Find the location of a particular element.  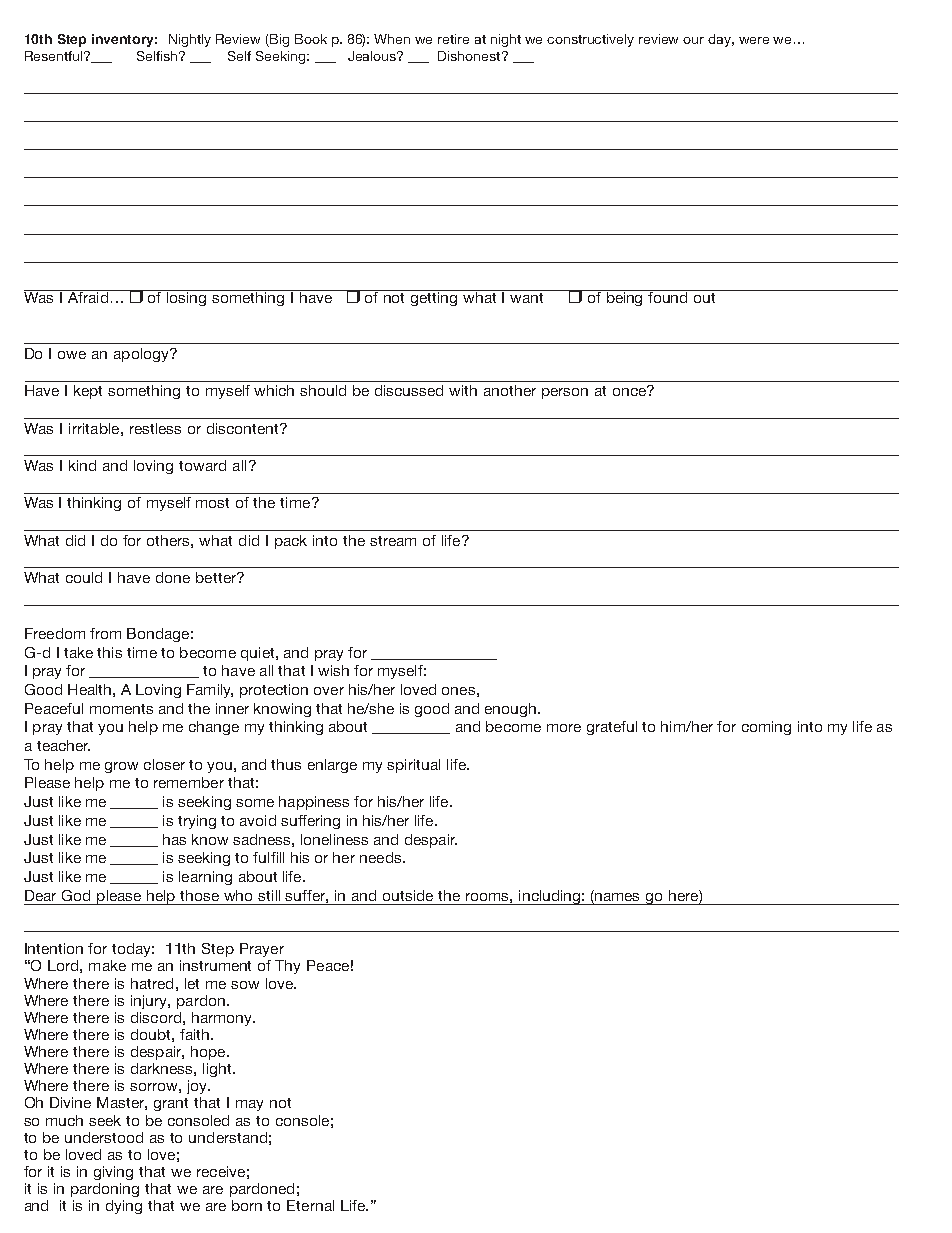

Jealous is located at coordinates (373, 56).
